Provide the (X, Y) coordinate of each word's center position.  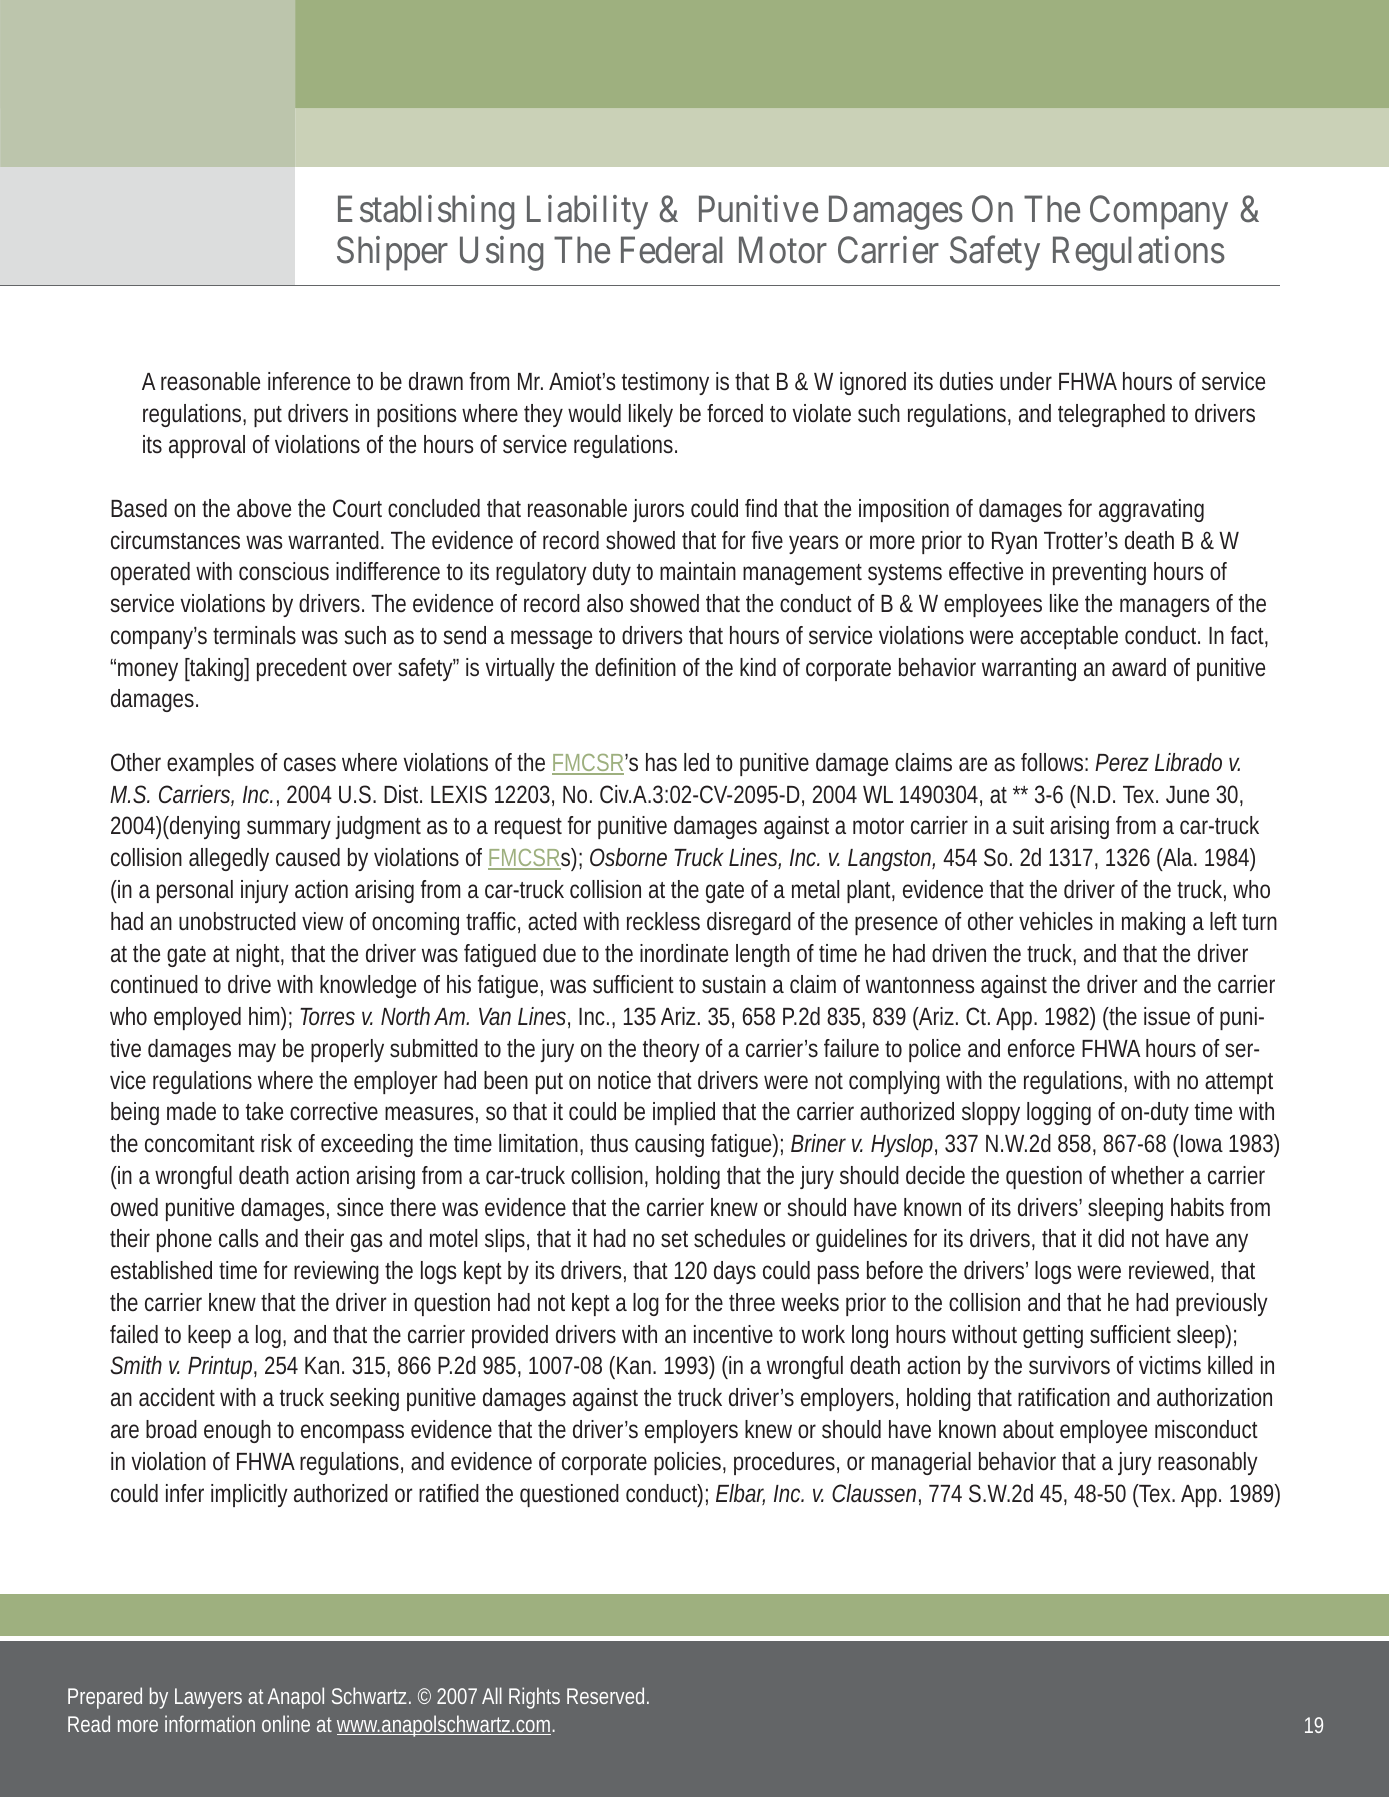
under (1026, 381)
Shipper (392, 253)
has (661, 762)
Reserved (607, 1695)
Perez (1122, 763)
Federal (671, 250)
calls (239, 1238)
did (1111, 1238)
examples (210, 764)
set (674, 1239)
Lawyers (208, 1698)
